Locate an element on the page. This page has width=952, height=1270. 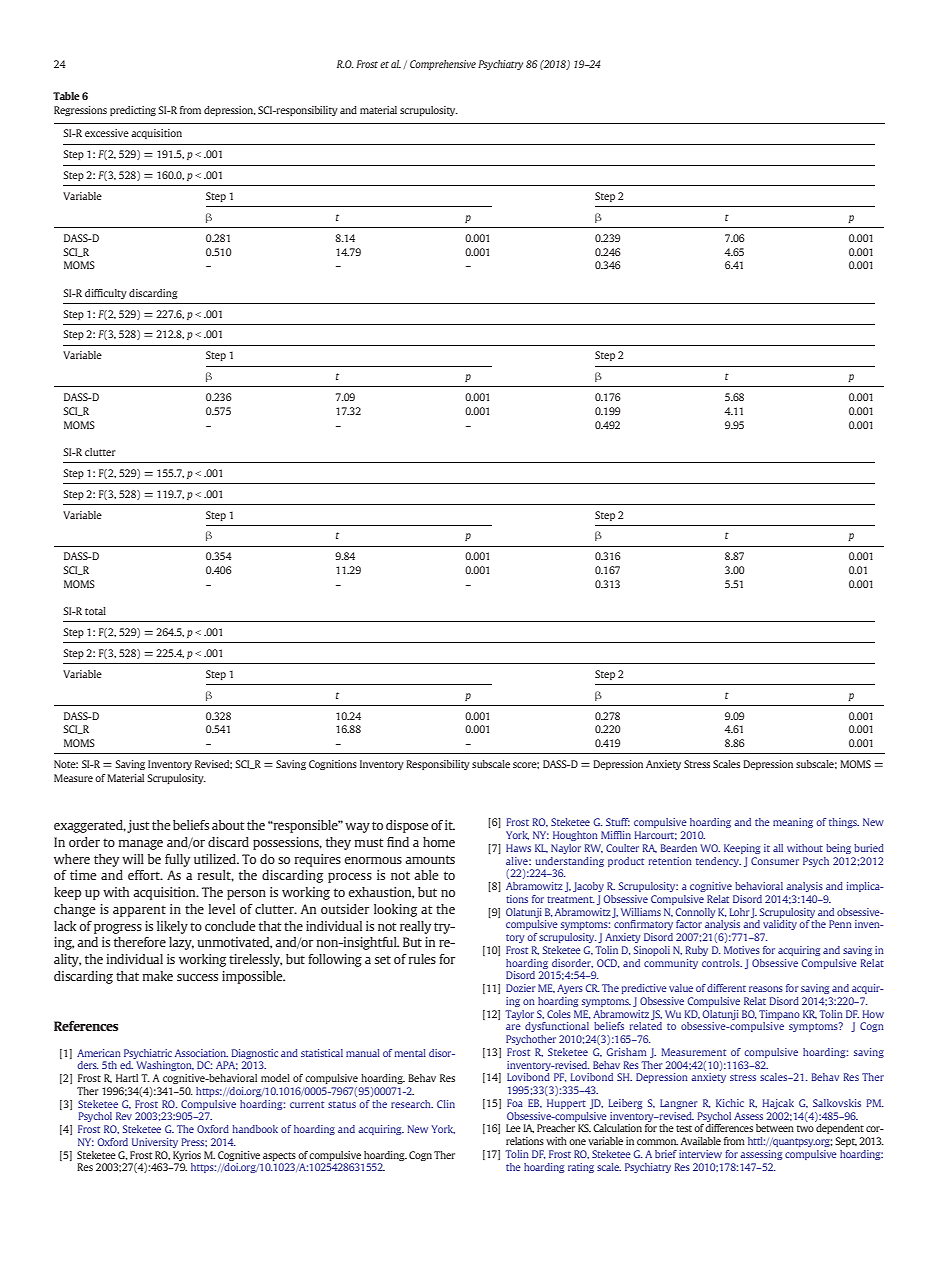
Comprehensive is located at coordinates (443, 65).
